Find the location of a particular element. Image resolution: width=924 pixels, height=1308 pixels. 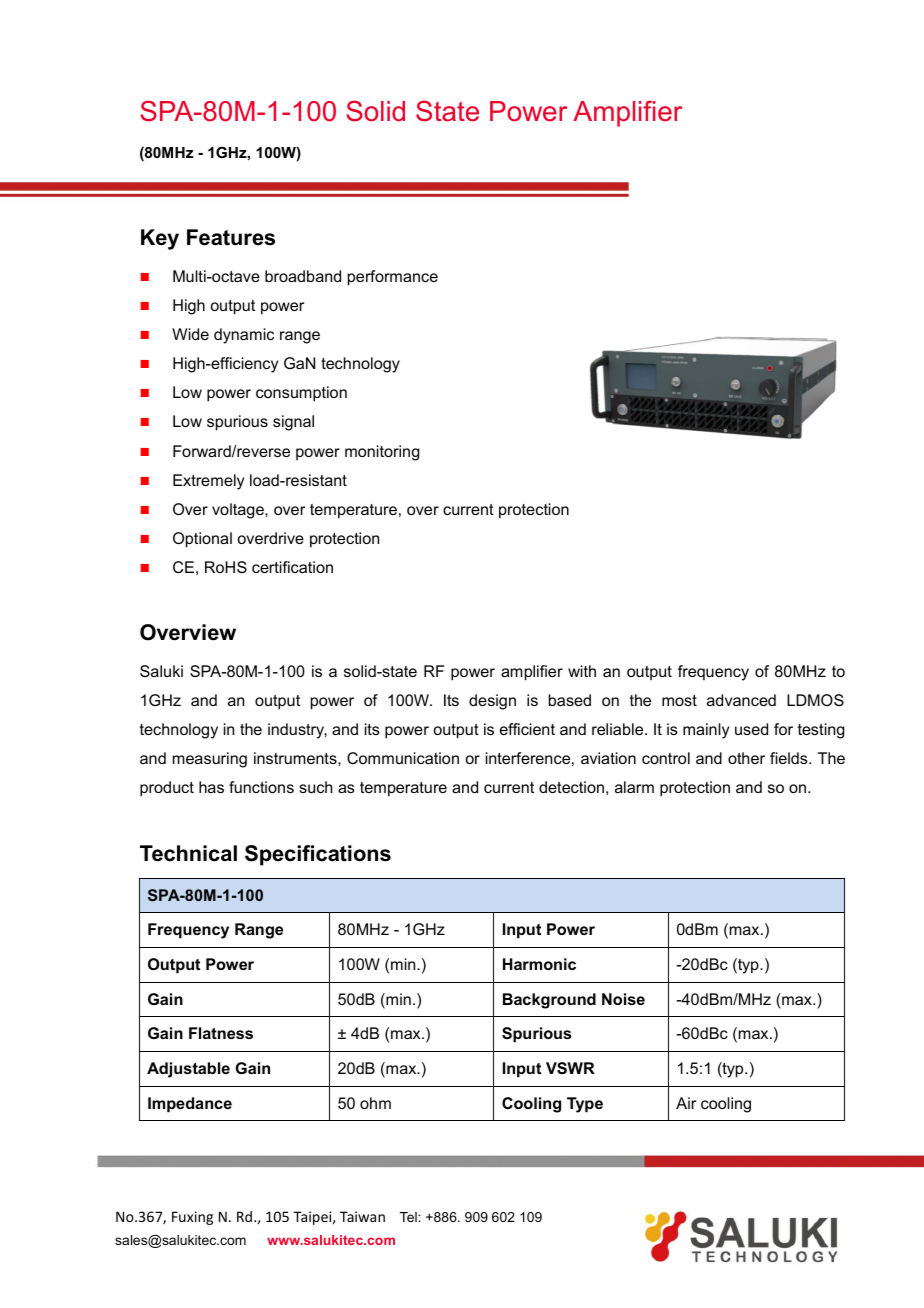

performance is located at coordinates (393, 278).
